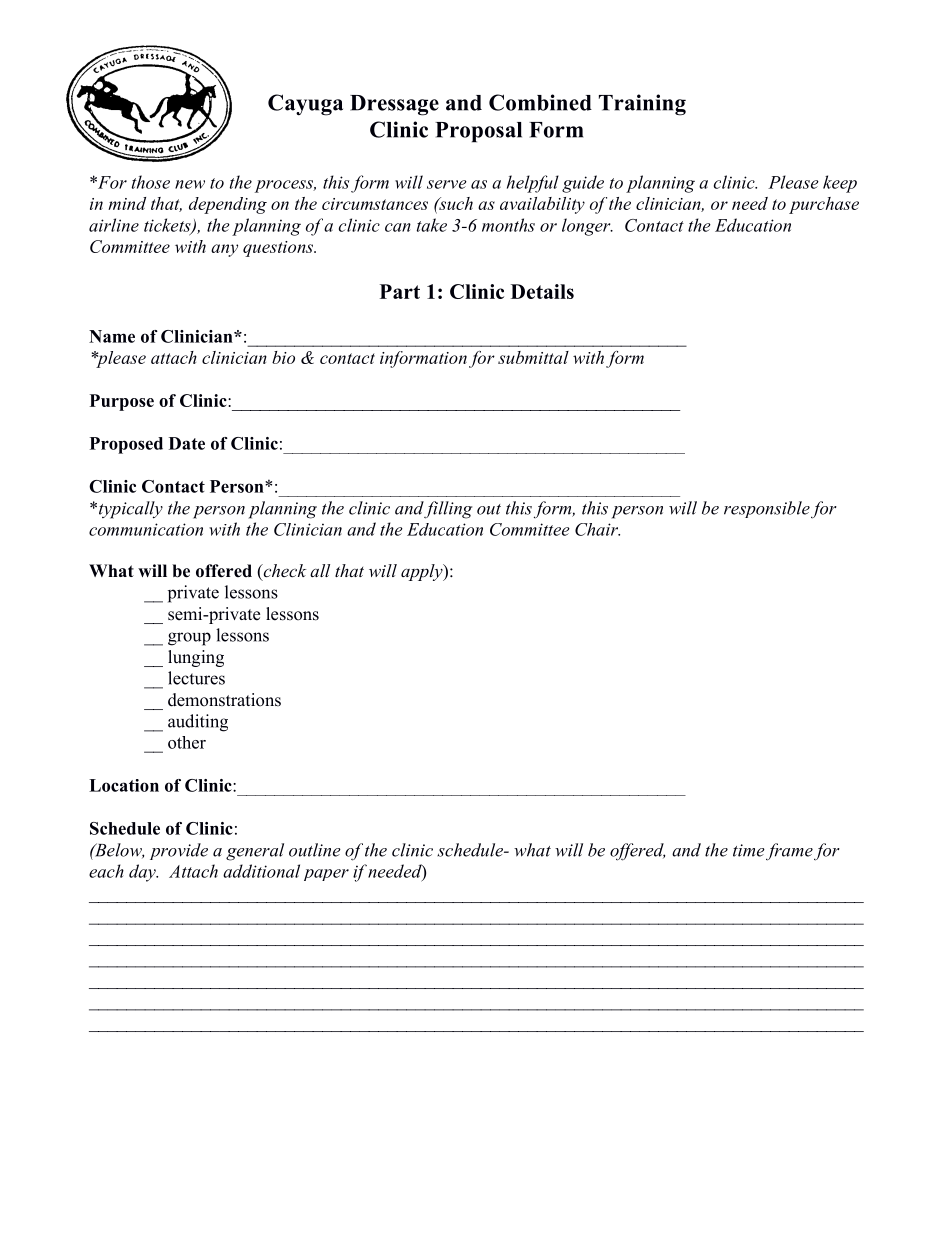  I want to click on provide, so click(179, 851).
